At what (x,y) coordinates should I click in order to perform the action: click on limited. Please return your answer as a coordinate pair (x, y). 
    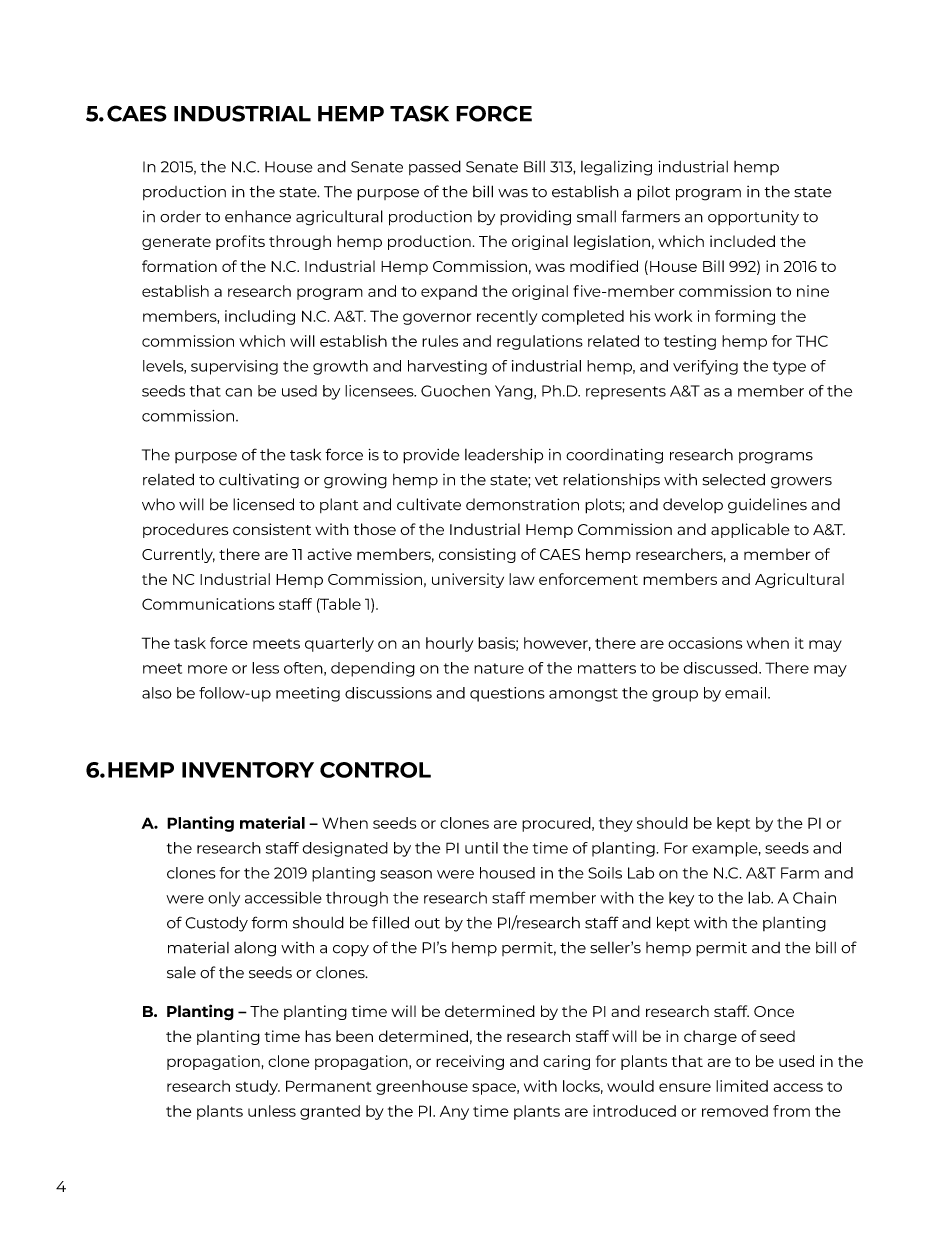
    Looking at the image, I should click on (742, 1086).
